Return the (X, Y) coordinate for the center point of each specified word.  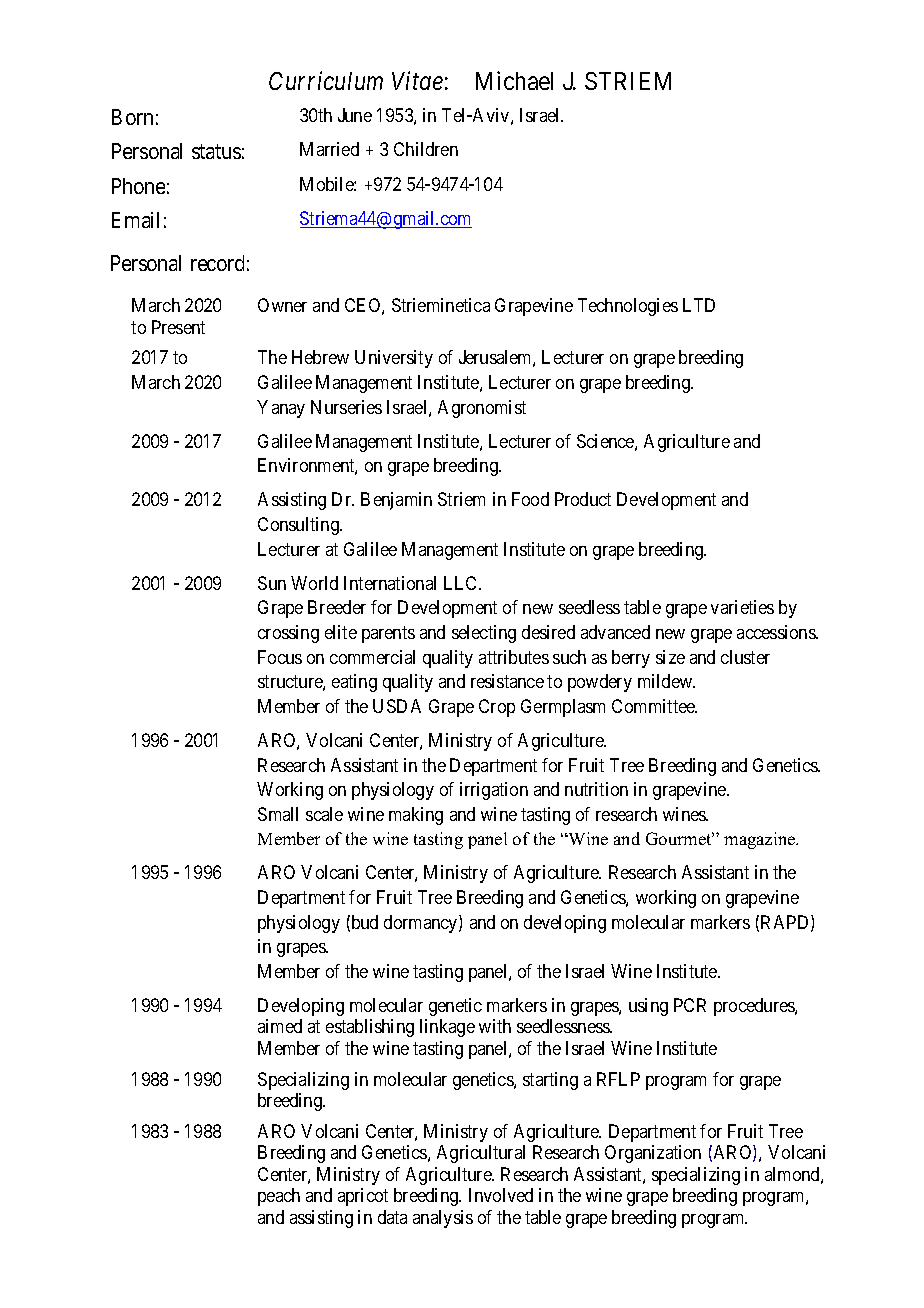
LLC (462, 583)
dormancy (422, 924)
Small (278, 814)
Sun (272, 583)
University (394, 359)
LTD (699, 305)
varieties (742, 607)
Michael (514, 80)
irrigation (494, 791)
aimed (280, 1026)
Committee (654, 706)
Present (178, 327)
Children (426, 149)
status (216, 151)
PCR (690, 1005)
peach (279, 1197)
